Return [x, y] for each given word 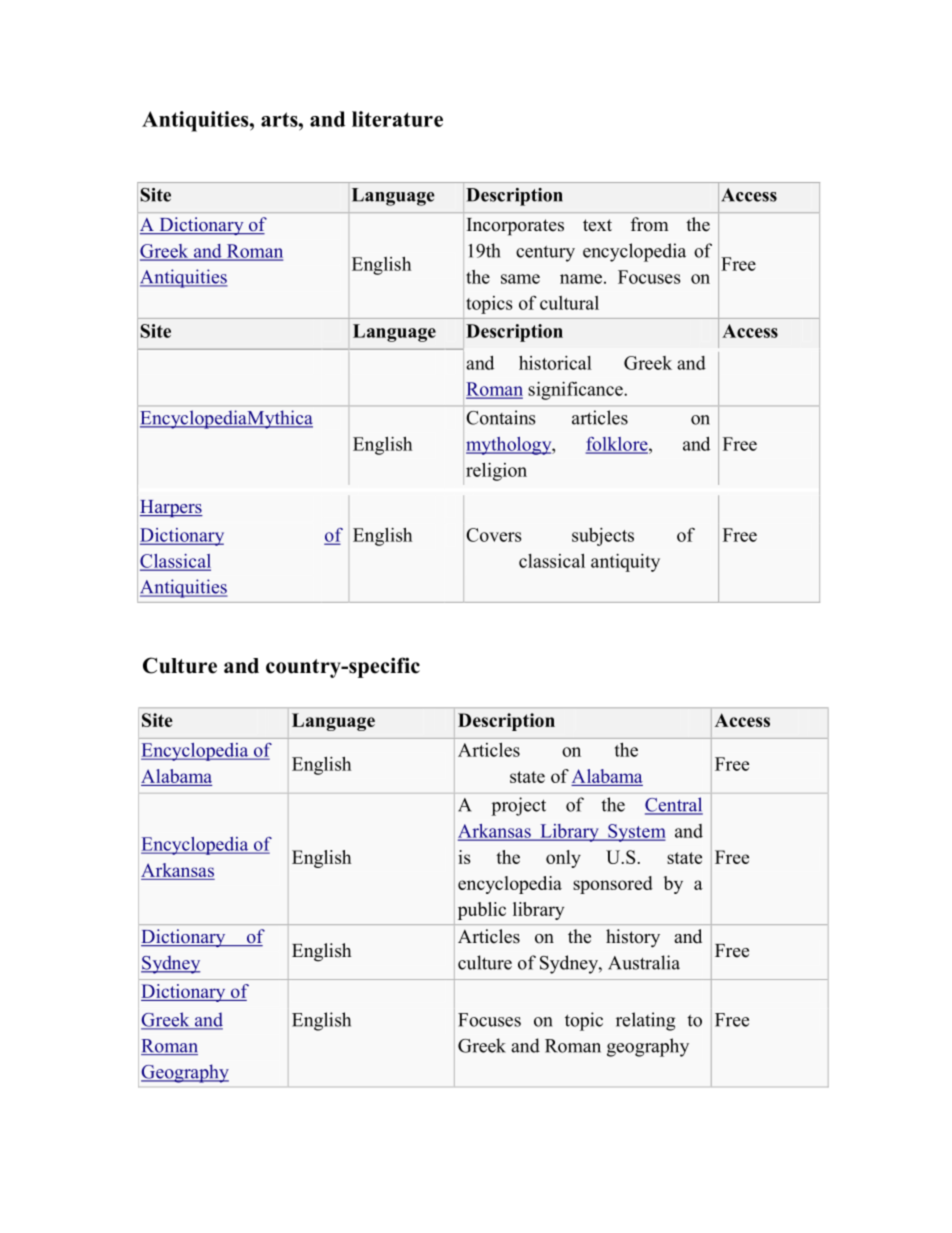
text [597, 225]
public [482, 911]
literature [397, 119]
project [518, 806]
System [636, 833]
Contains [501, 417]
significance [576, 391]
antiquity [625, 563]
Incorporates [515, 227]
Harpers [171, 509]
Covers [493, 535]
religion [496, 472]
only [563, 859]
